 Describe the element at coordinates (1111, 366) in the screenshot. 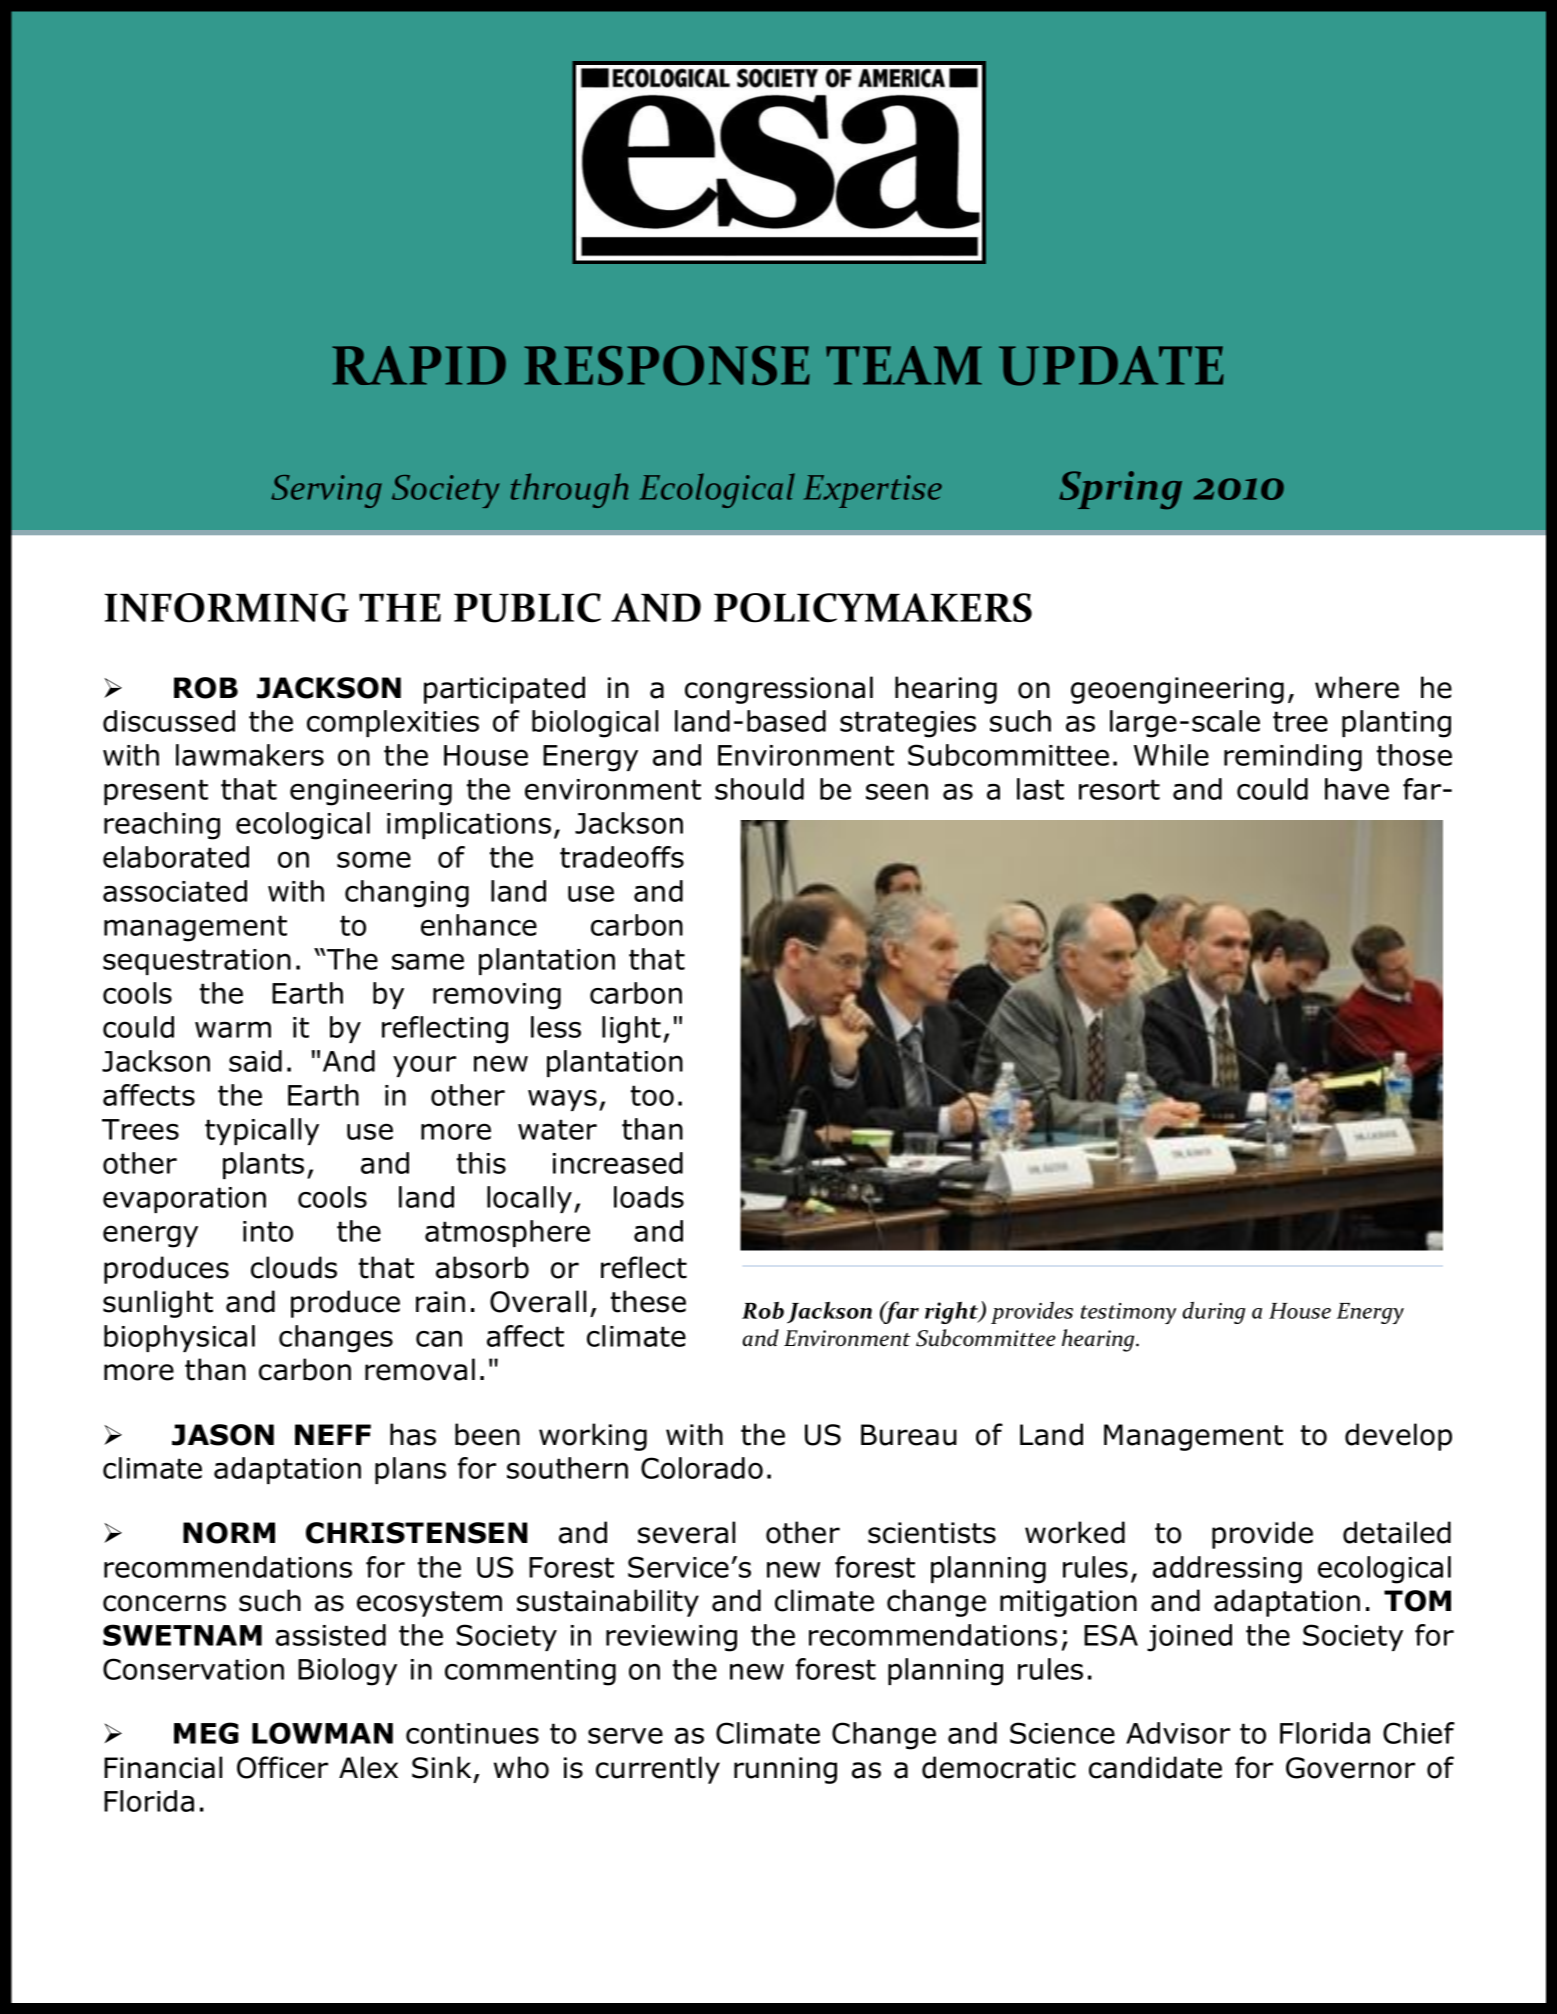

I see `UPDATE` at that location.
